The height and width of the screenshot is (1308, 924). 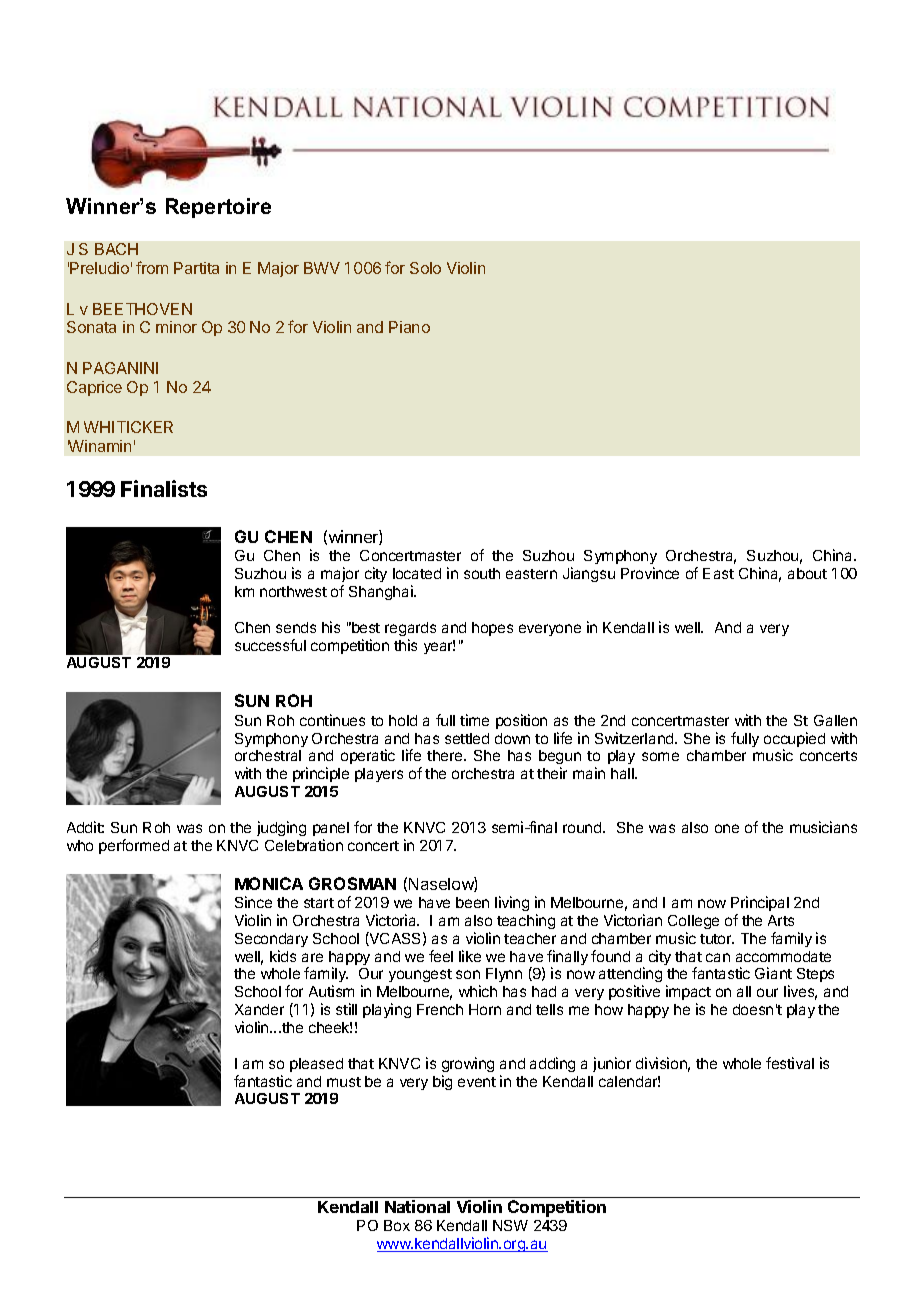 What do you see at coordinates (397, 1225) in the screenshot?
I see `Box` at bounding box center [397, 1225].
